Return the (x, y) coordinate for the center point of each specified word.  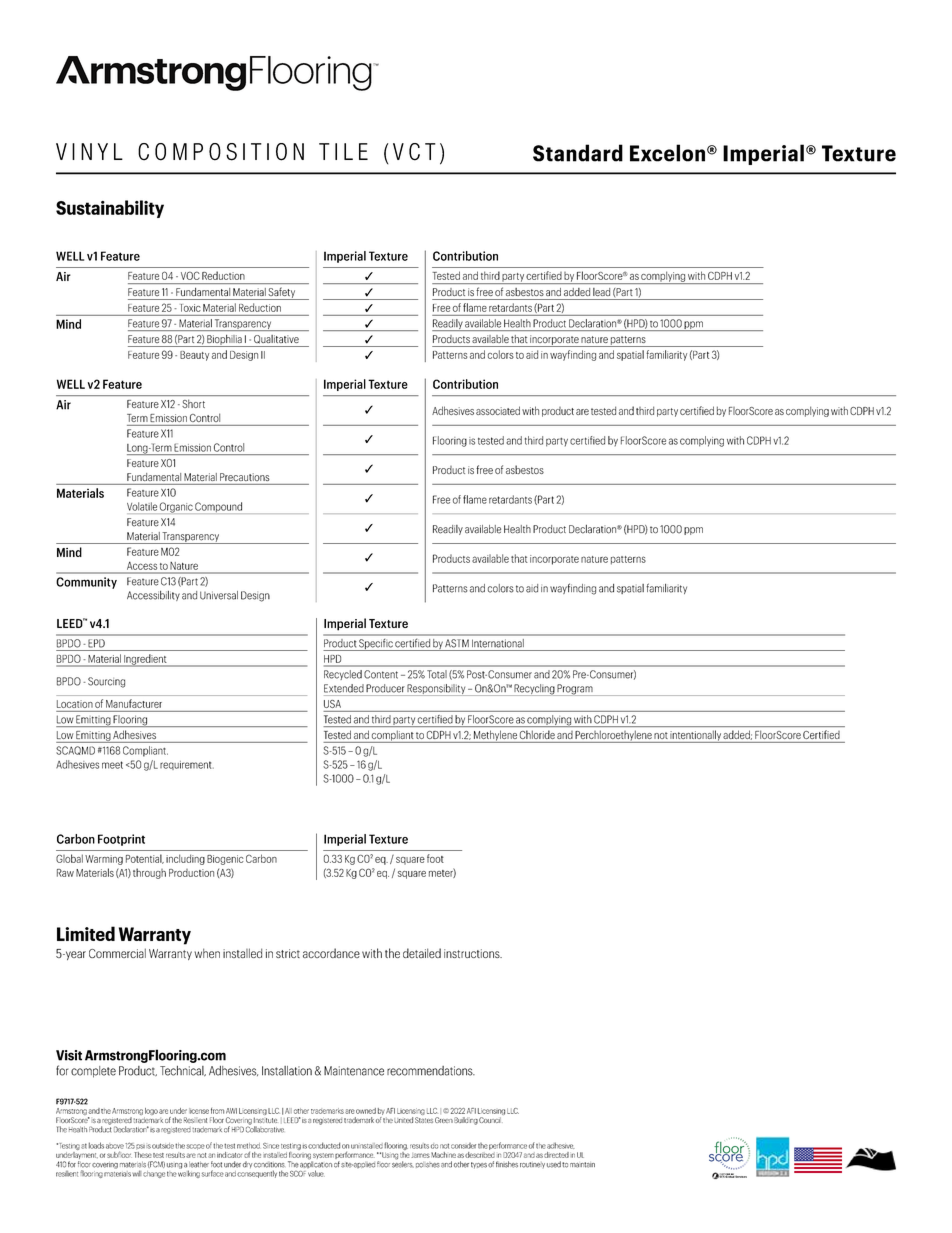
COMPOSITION (221, 152)
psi (140, 1146)
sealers (403, 1163)
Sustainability (110, 209)
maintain (582, 1165)
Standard (578, 153)
